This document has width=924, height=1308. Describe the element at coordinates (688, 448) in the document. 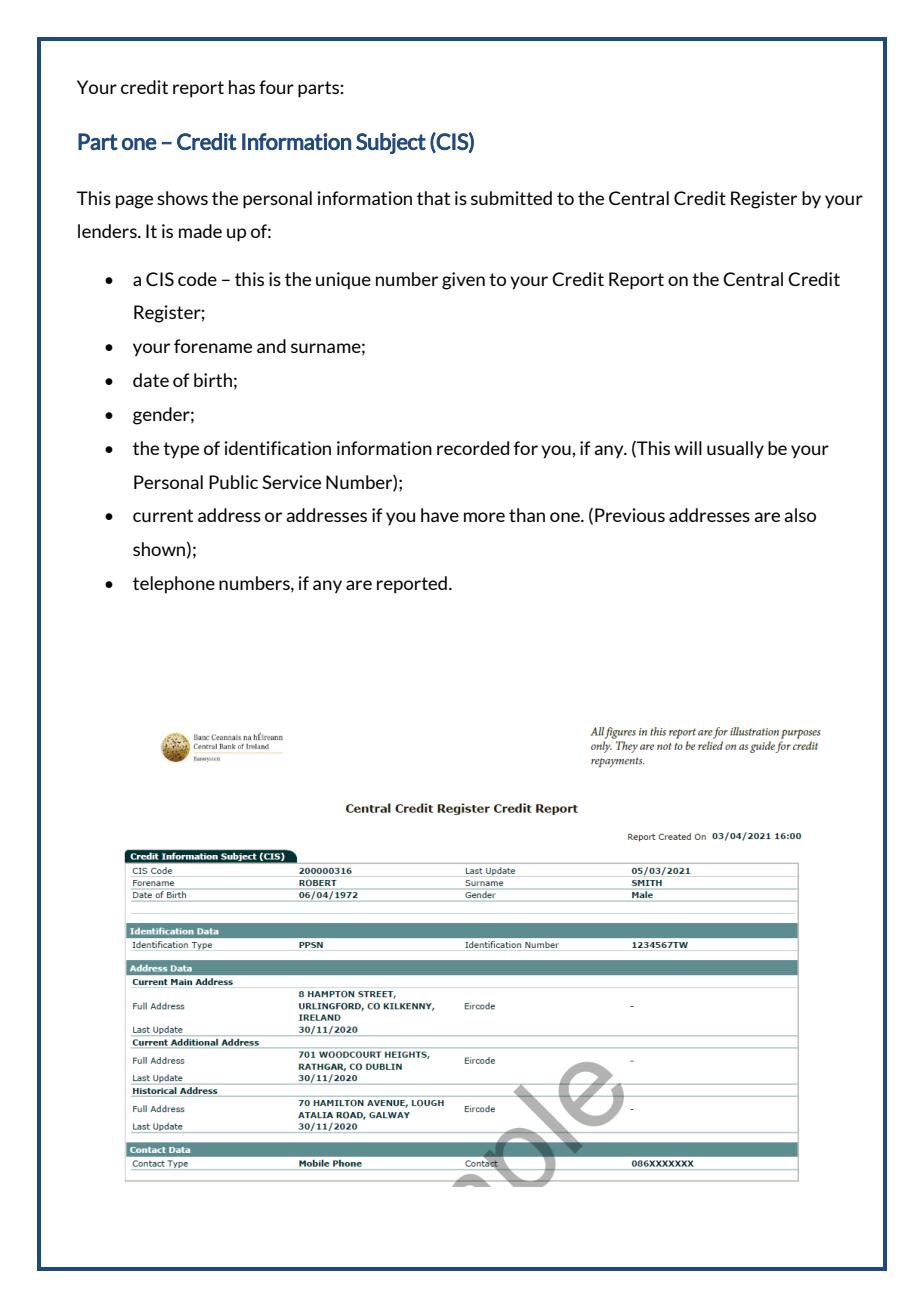

I see `will` at that location.
